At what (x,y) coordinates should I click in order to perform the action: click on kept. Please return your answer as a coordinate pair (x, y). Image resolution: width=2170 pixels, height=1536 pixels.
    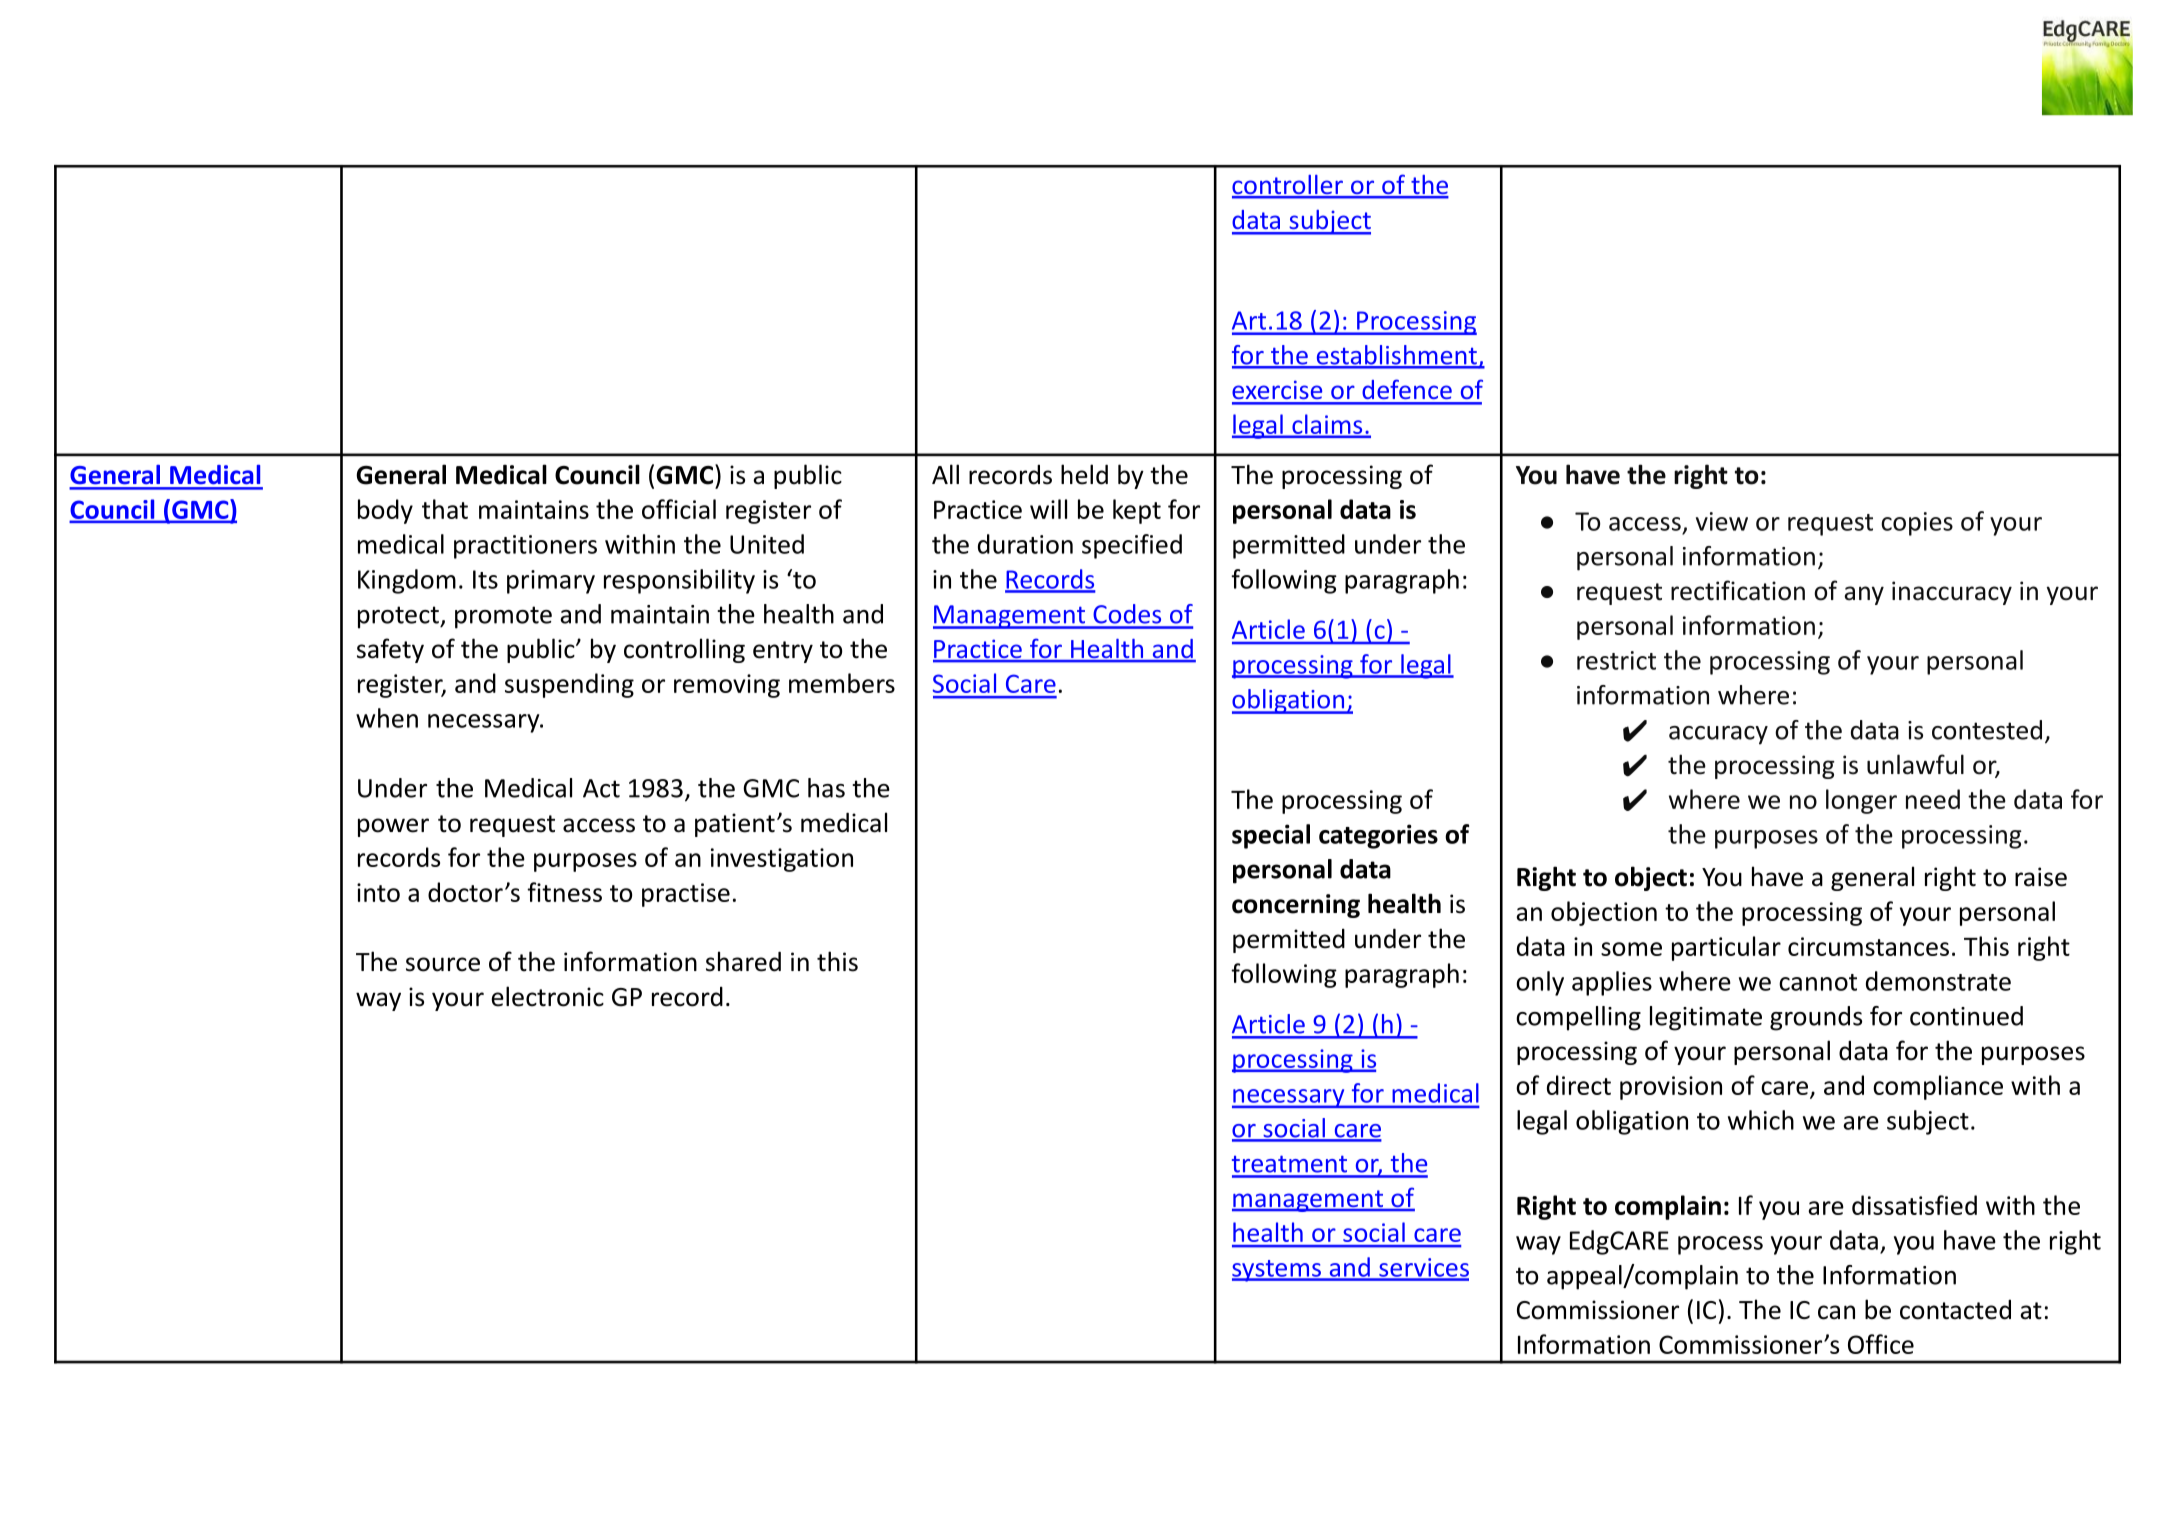
    Looking at the image, I should click on (1137, 511).
